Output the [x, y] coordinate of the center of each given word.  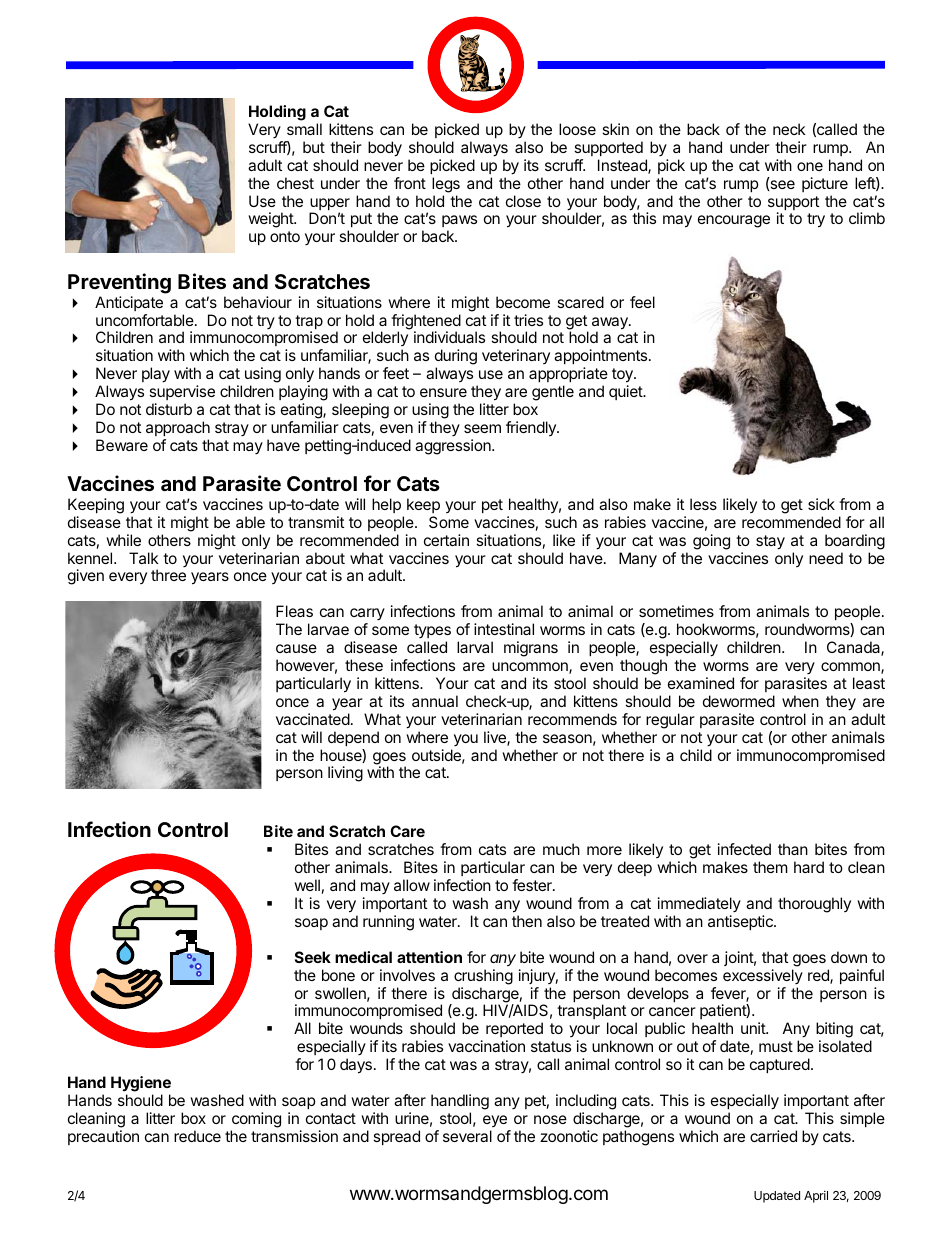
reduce [197, 1136]
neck [789, 129]
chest [295, 183]
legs [446, 185]
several [467, 1136]
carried [773, 1136]
